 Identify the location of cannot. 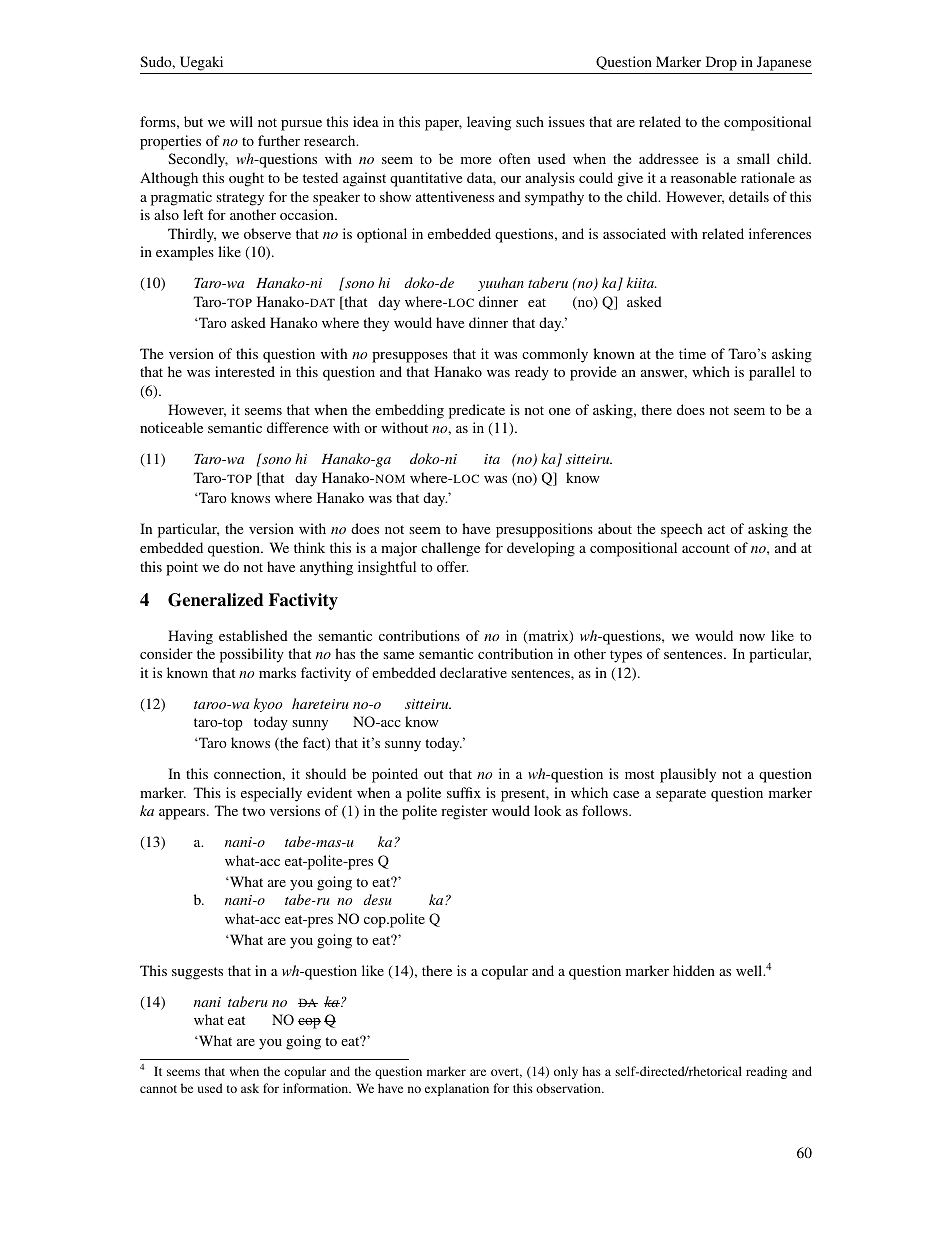
(158, 1089).
